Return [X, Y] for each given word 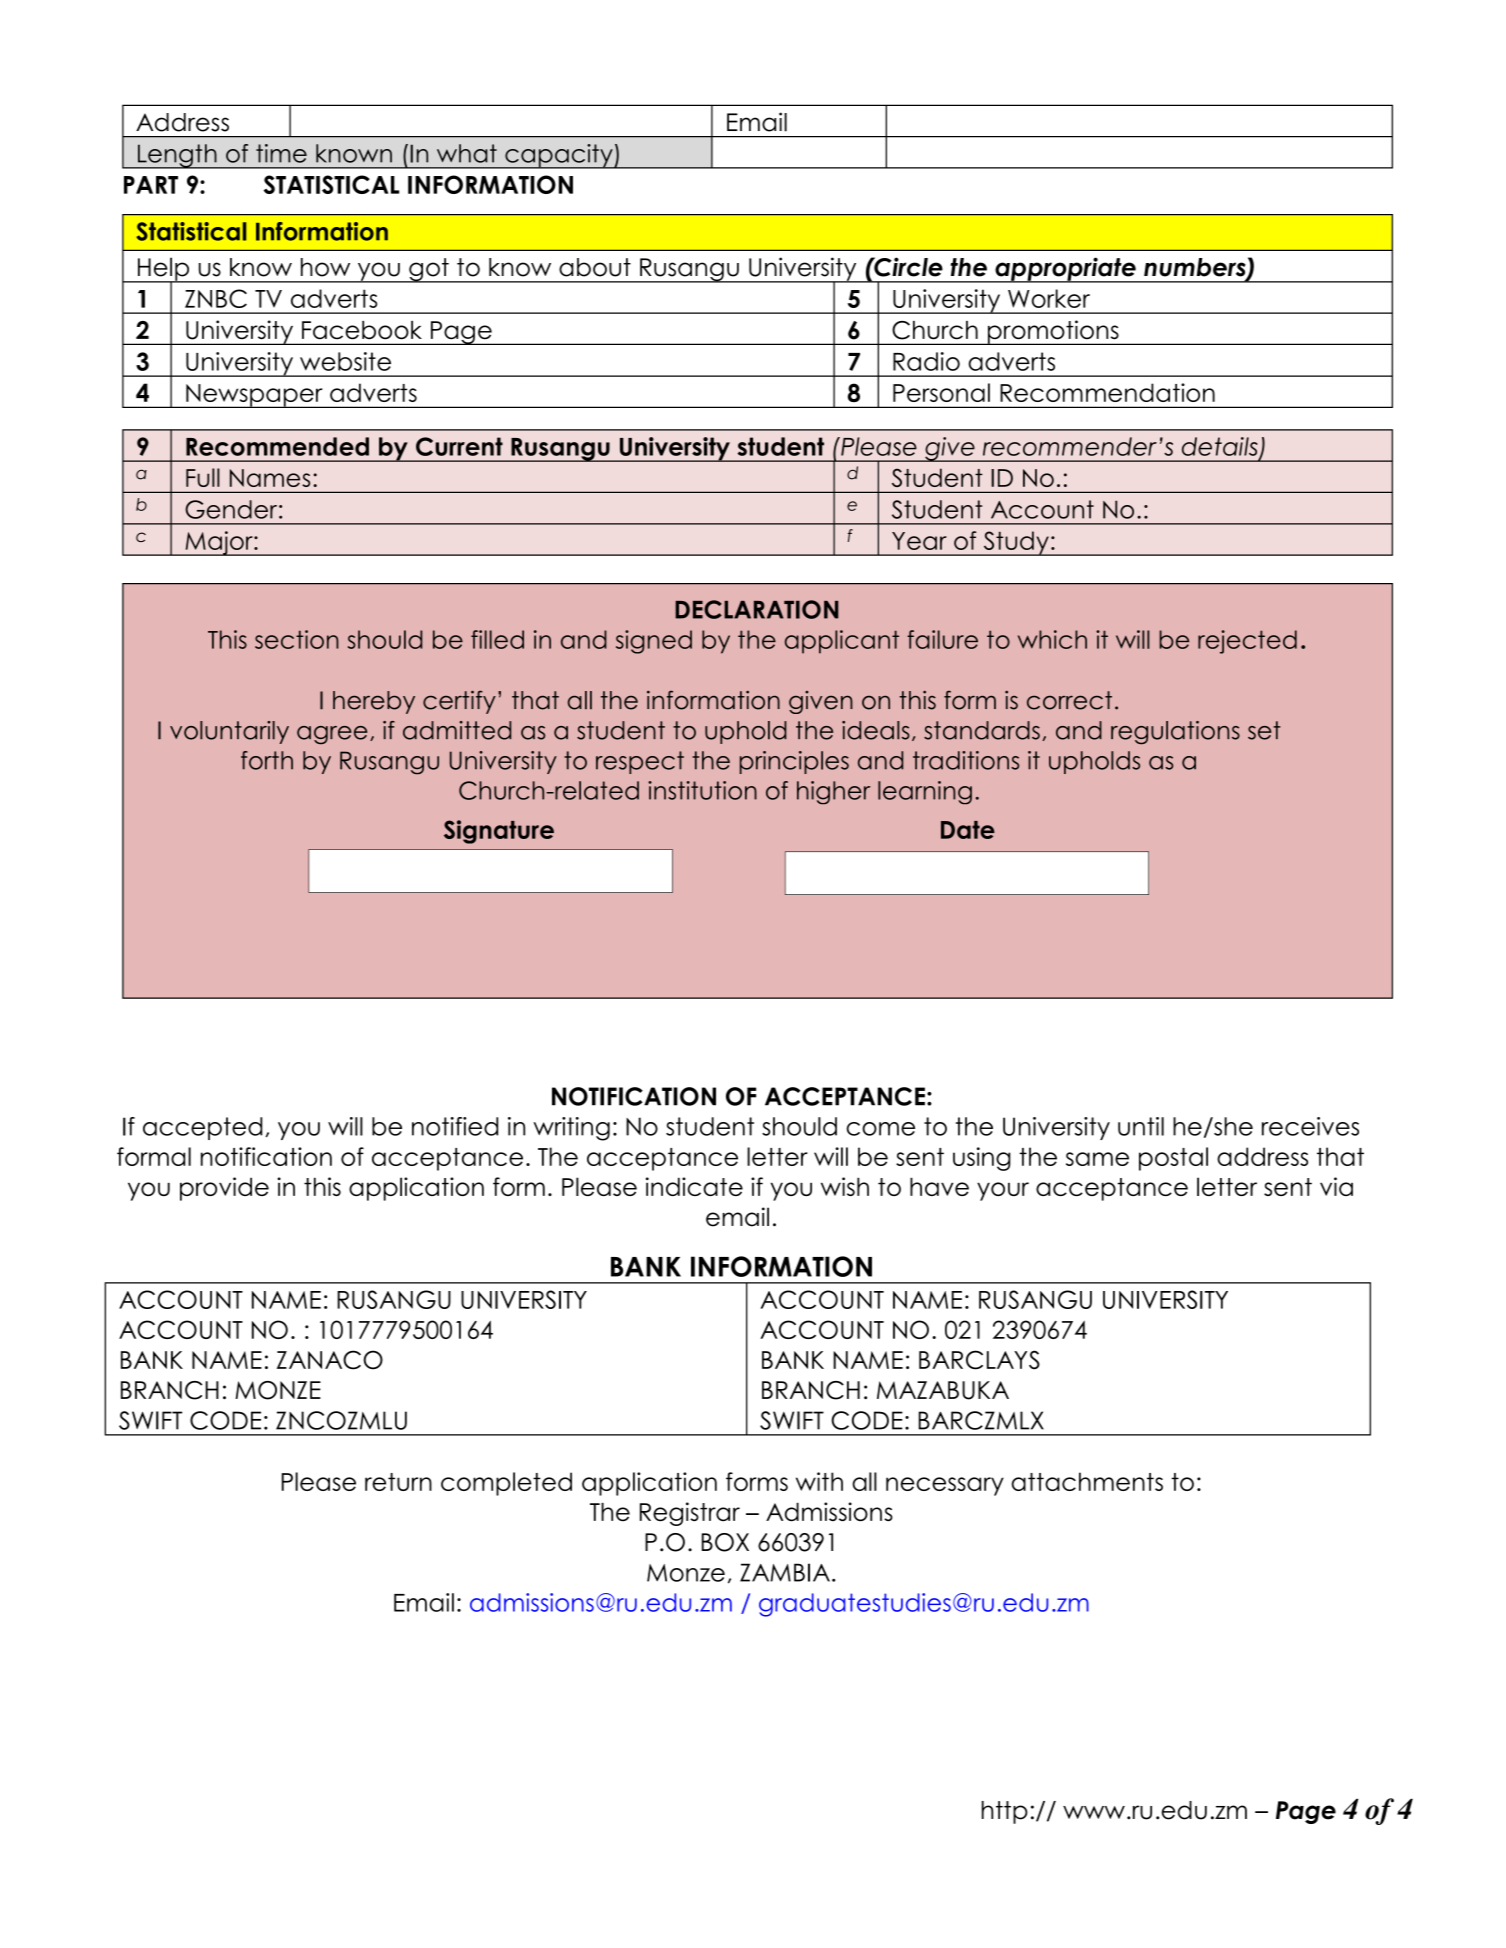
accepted [202, 1128]
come [881, 1129]
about [595, 267]
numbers [1196, 268]
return [398, 1482]
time [281, 153]
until [1141, 1126]
